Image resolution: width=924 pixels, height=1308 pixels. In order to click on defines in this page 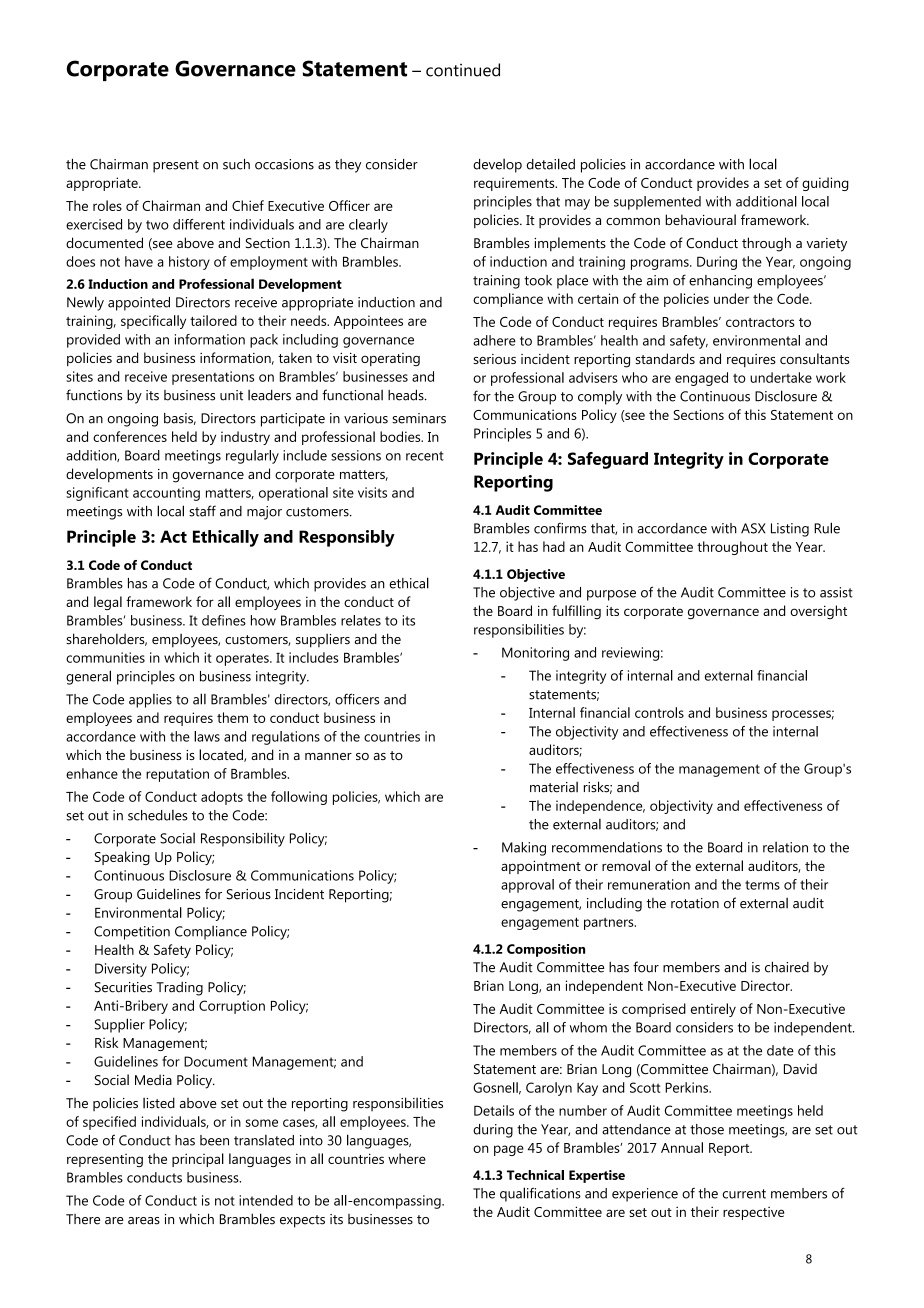, I will do `click(224, 620)`.
